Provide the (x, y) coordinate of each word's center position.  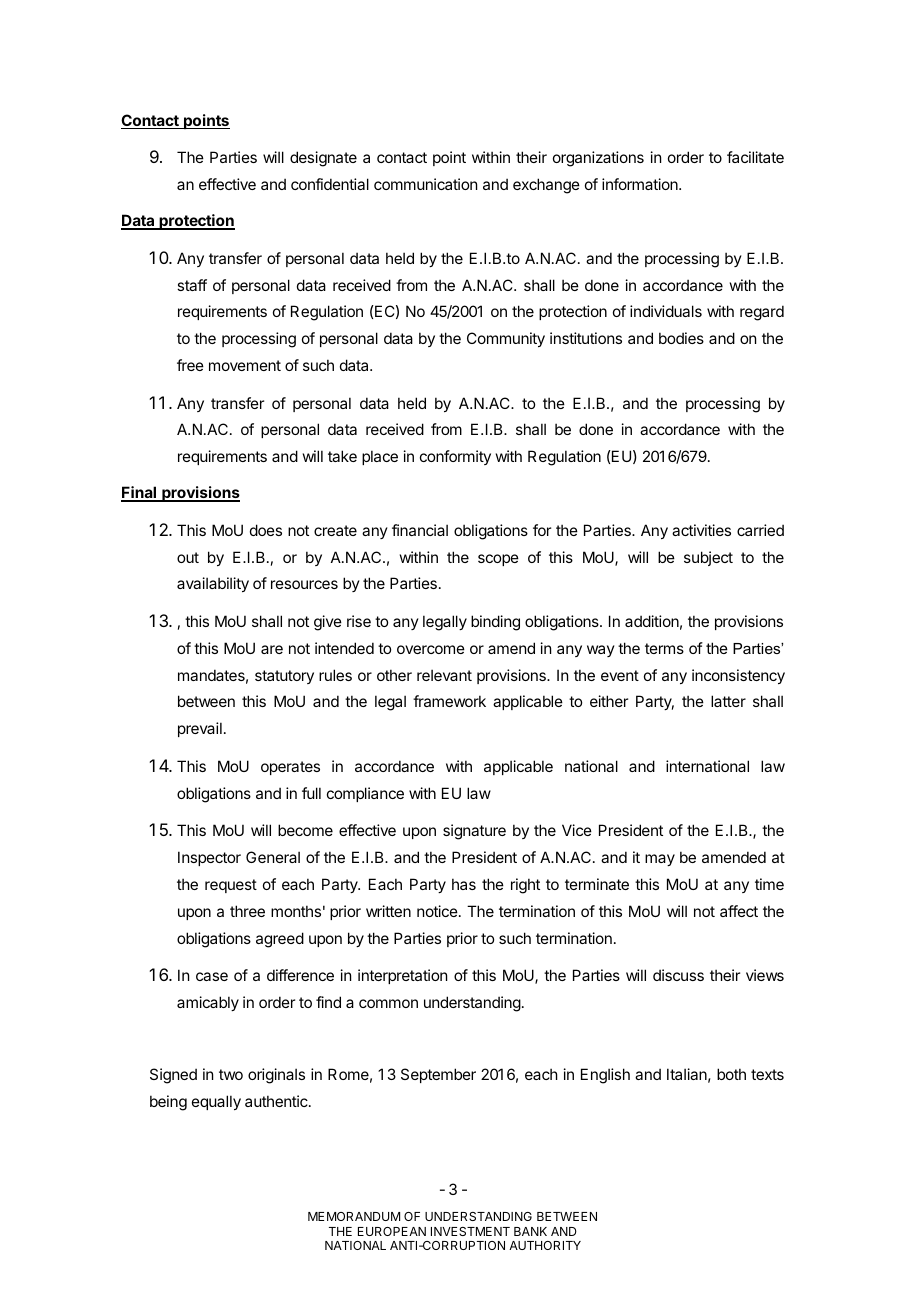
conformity (455, 457)
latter (728, 701)
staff (192, 285)
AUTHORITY (545, 1245)
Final (140, 493)
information (641, 184)
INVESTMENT (470, 1231)
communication (425, 184)
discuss (678, 975)
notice (437, 911)
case (212, 976)
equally (216, 1102)
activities (701, 530)
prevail (200, 729)
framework (449, 701)
